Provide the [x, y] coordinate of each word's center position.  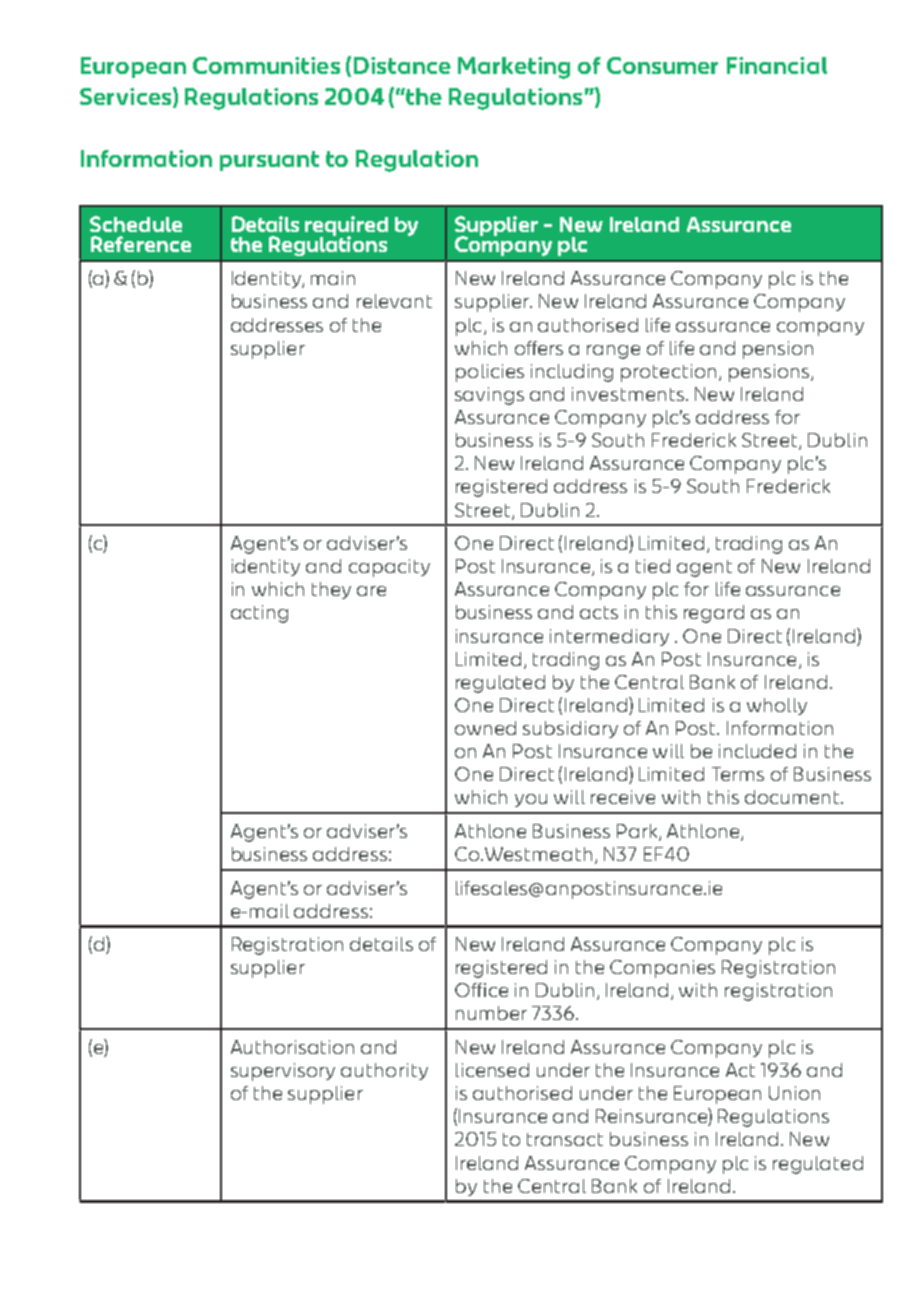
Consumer [662, 65]
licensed [492, 1070]
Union [794, 1093]
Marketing [514, 68]
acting [259, 614]
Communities [266, 65]
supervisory [283, 1072]
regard [714, 614]
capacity [389, 568]
